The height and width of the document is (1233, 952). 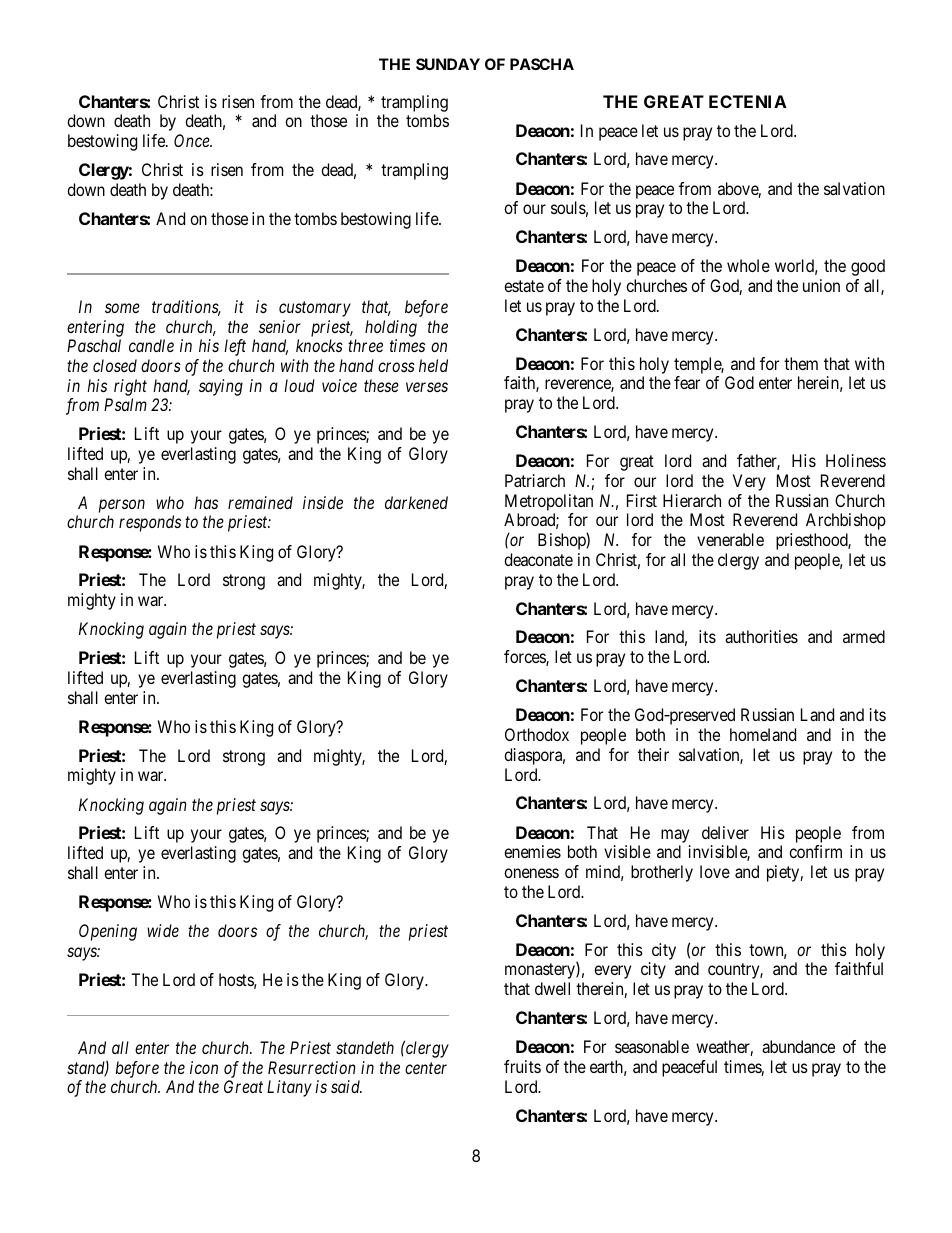 What do you see at coordinates (193, 140) in the document?
I see `Once` at bounding box center [193, 140].
